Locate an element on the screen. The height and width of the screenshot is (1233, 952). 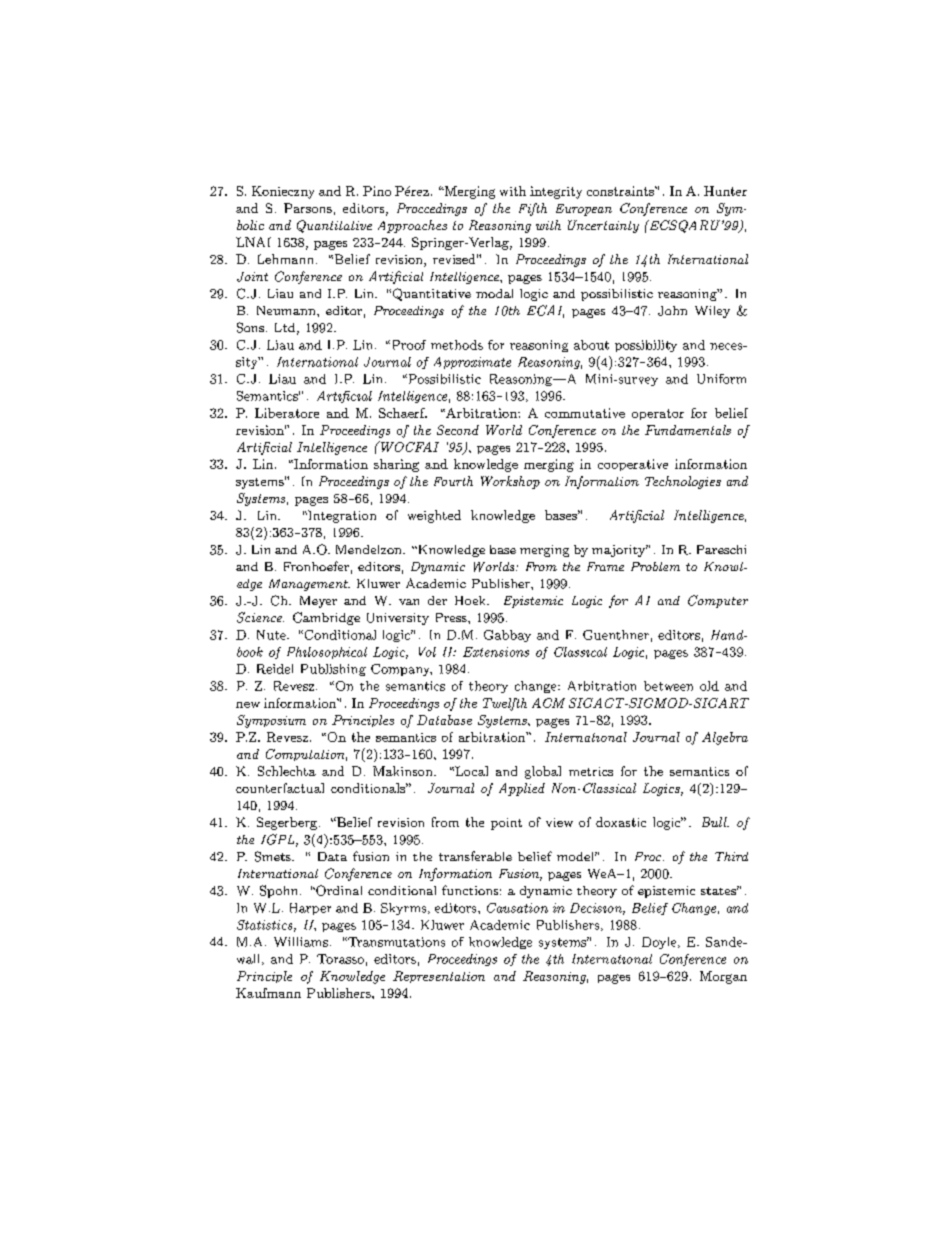
constraints is located at coordinates (621, 191).
